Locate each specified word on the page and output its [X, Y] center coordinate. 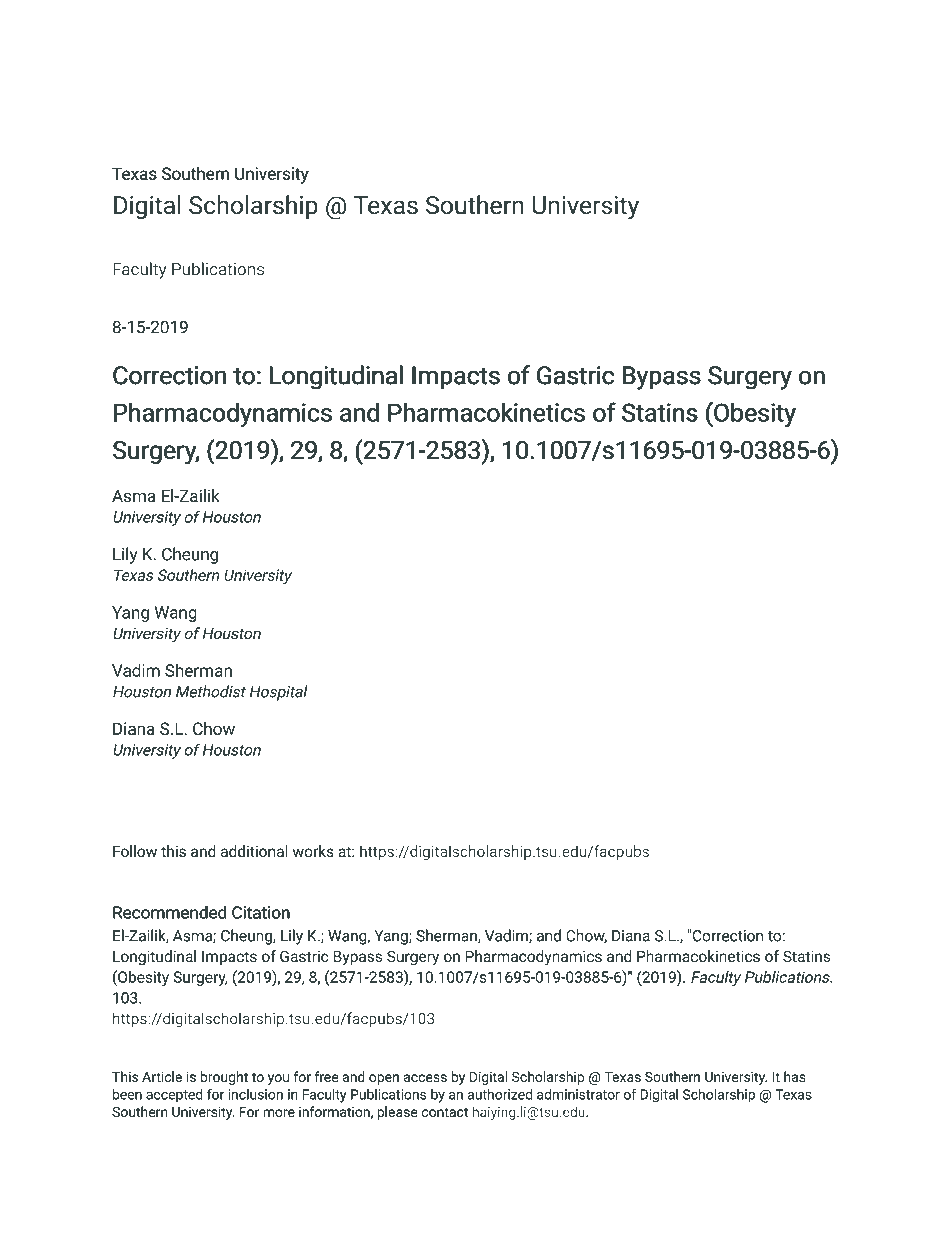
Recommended [170, 912]
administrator [578, 1094]
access [425, 1078]
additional [254, 851]
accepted [174, 1096]
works [313, 851]
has [795, 1076]
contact [445, 1112]
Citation [261, 912]
